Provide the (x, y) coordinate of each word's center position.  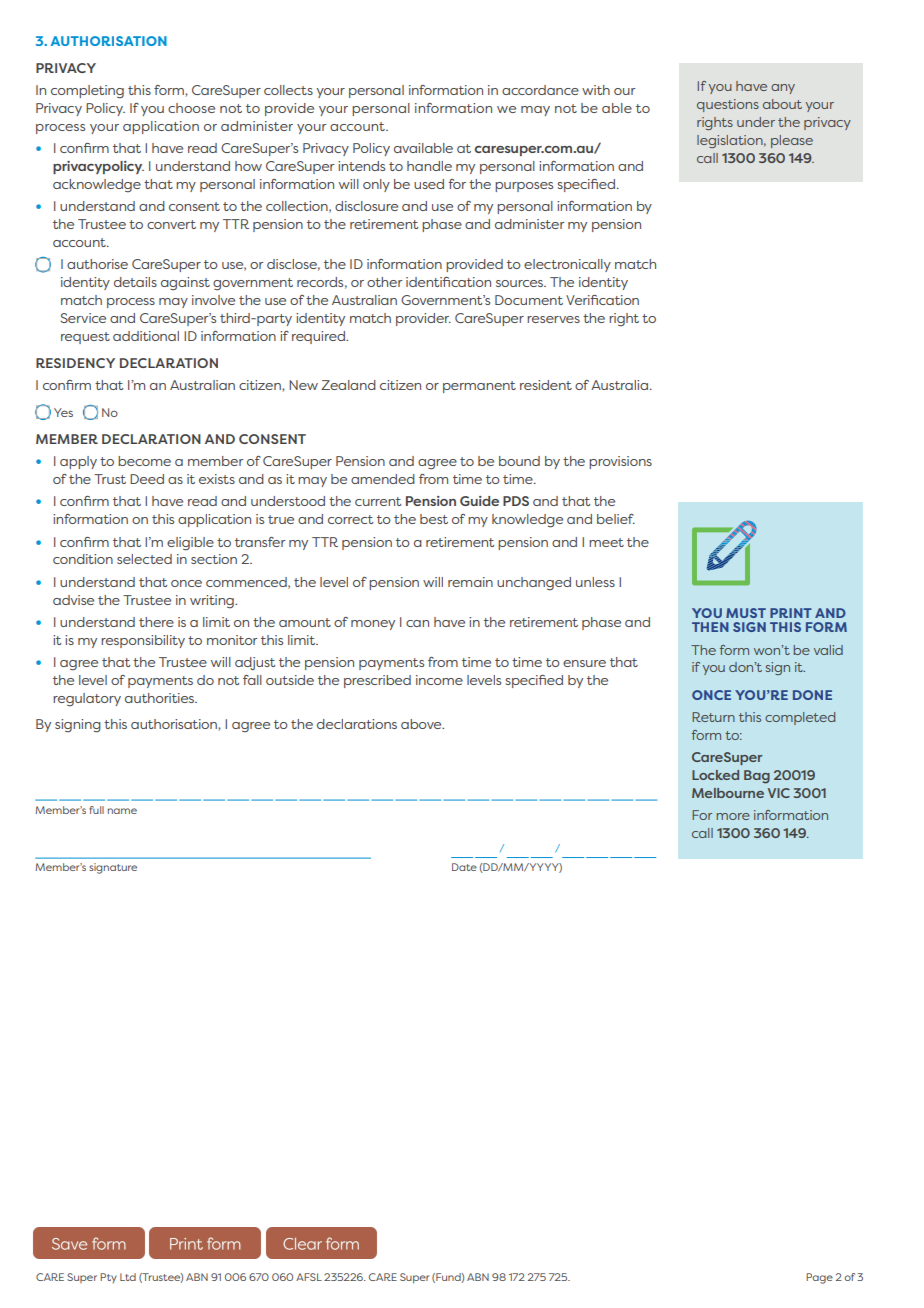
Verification (602, 300)
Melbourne (728, 793)
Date (464, 867)
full (96, 810)
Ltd (128, 1277)
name (122, 811)
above (422, 724)
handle (429, 166)
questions (728, 105)
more (733, 816)
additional (146, 336)
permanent (479, 387)
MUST (746, 613)
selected (144, 559)
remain (470, 582)
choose (191, 108)
